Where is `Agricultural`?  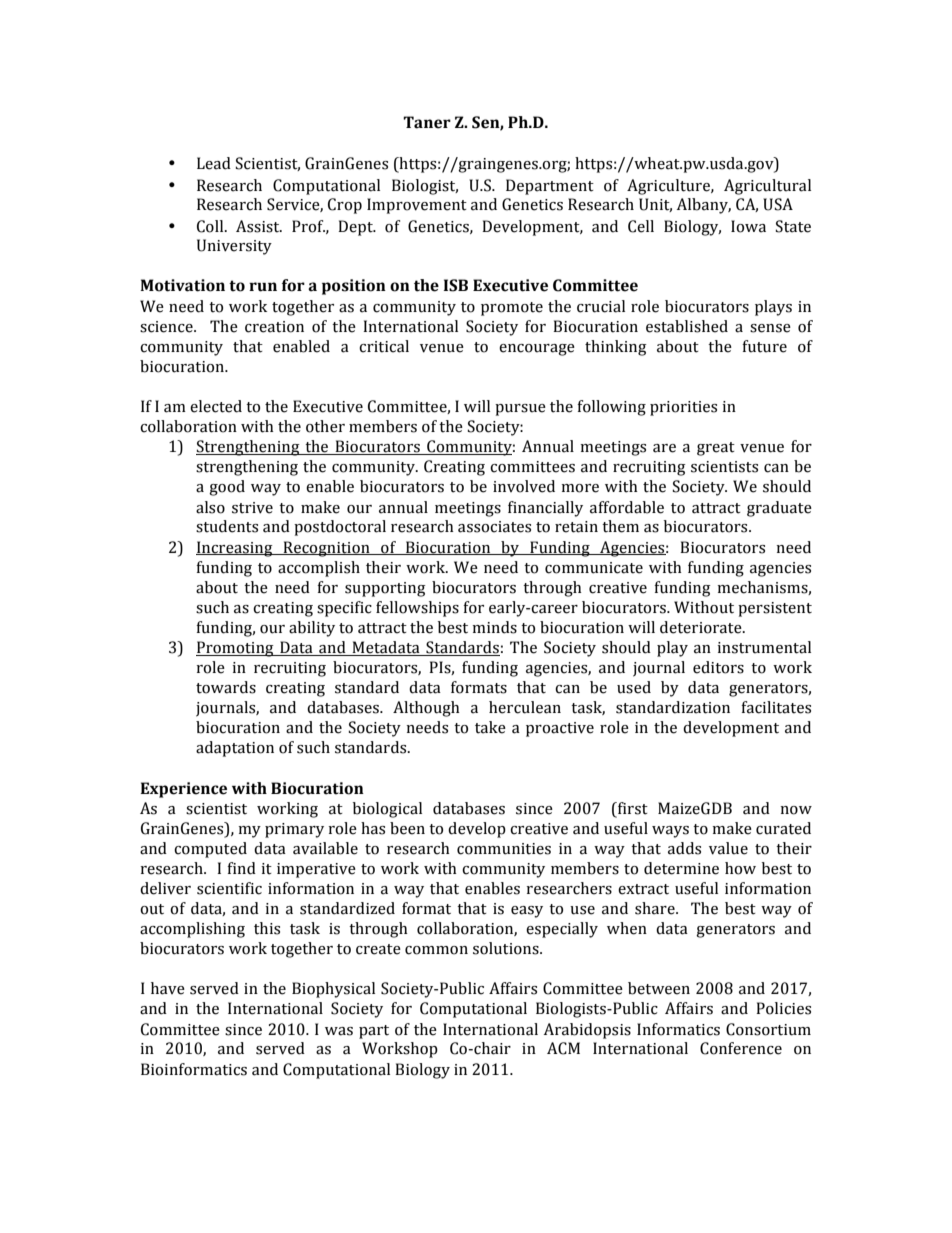 Agricultural is located at coordinates (767, 187).
